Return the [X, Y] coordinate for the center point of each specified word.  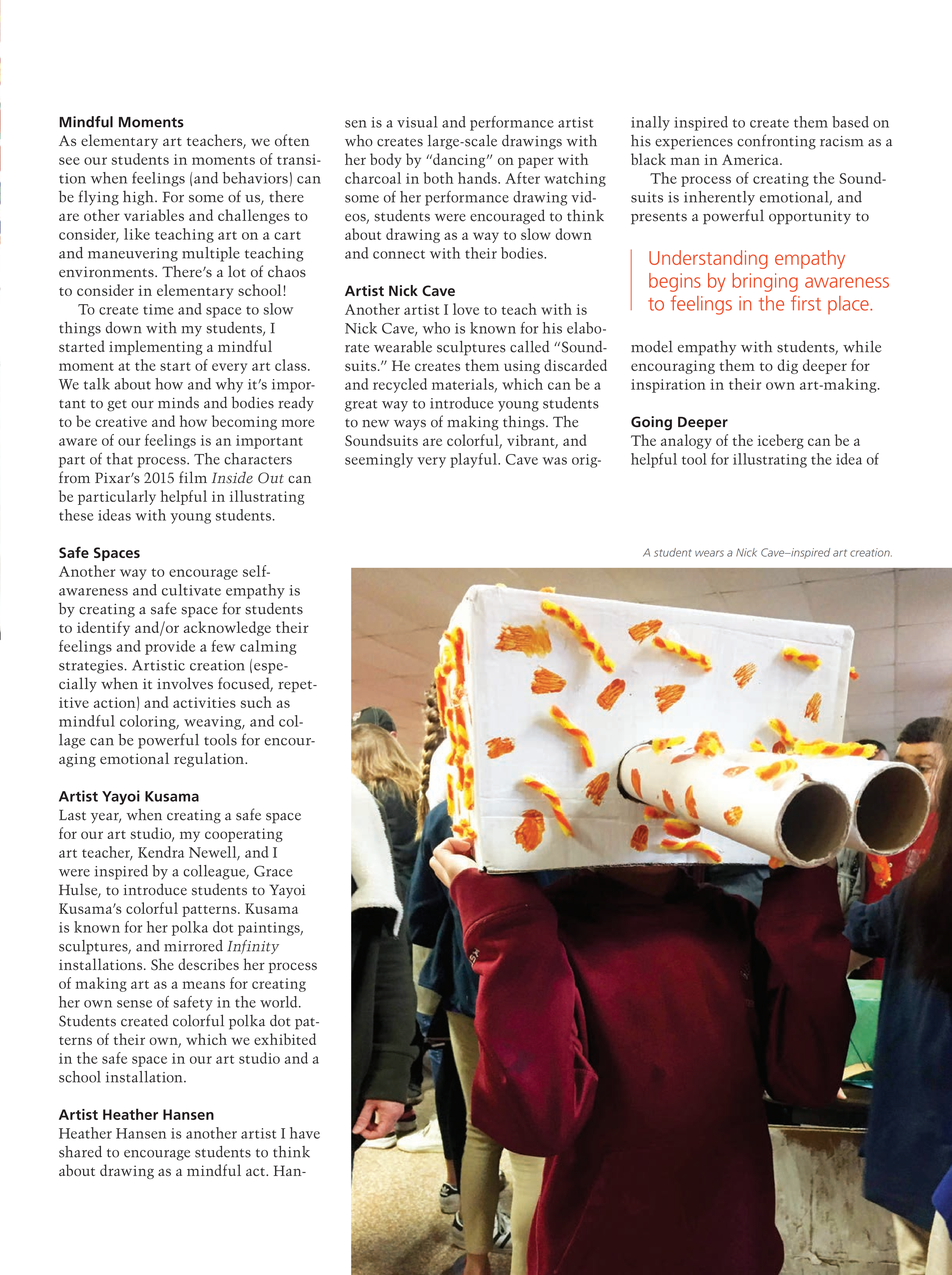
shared [80, 1152]
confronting [776, 142]
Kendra [161, 852]
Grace [273, 871]
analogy [686, 441]
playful [474, 460]
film [193, 477]
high [139, 198]
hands [478, 178]
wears [709, 553]
